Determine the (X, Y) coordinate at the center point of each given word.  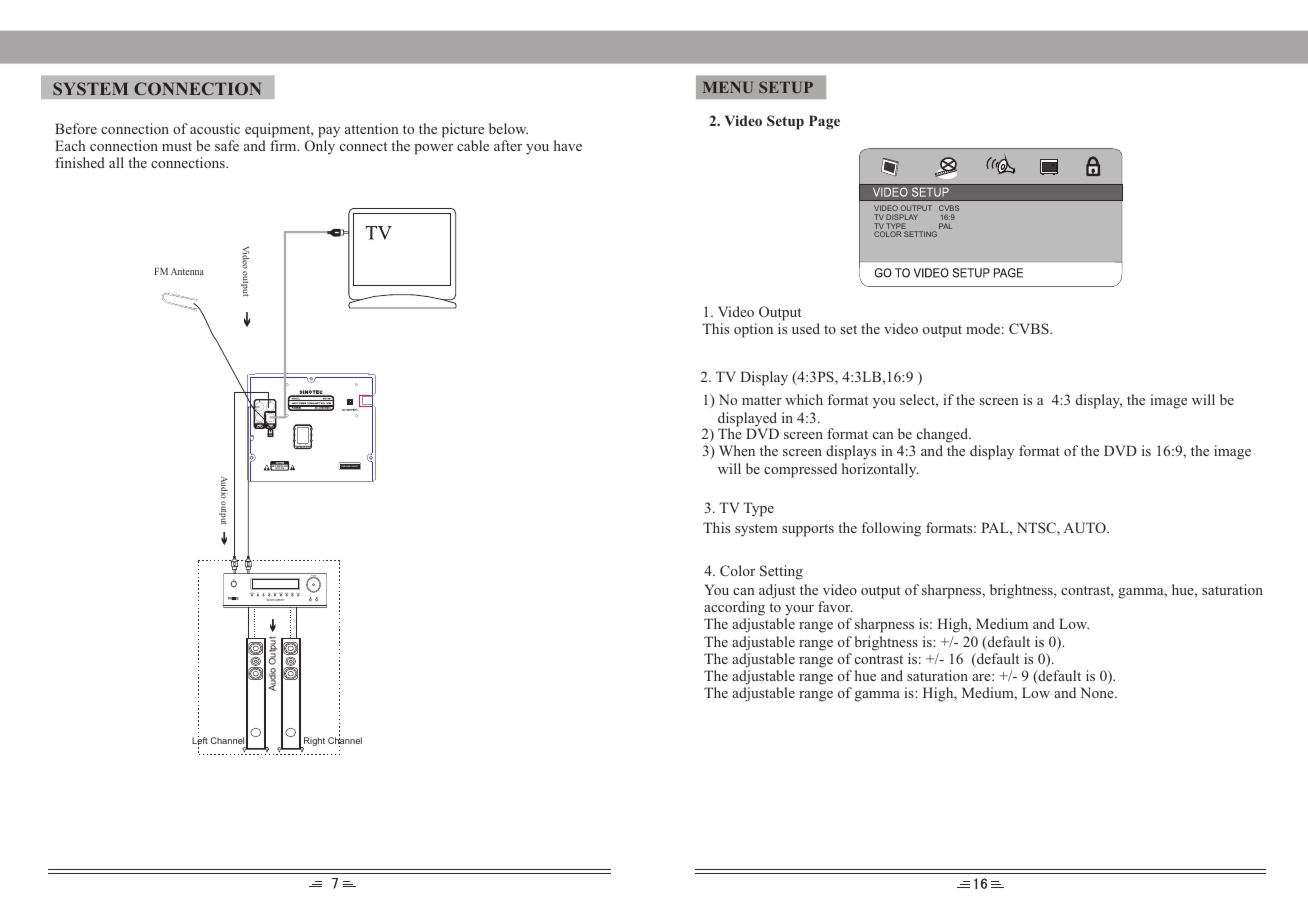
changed (944, 435)
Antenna (187, 271)
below (508, 128)
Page (824, 122)
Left (200, 740)
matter (762, 400)
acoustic (215, 128)
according (734, 608)
